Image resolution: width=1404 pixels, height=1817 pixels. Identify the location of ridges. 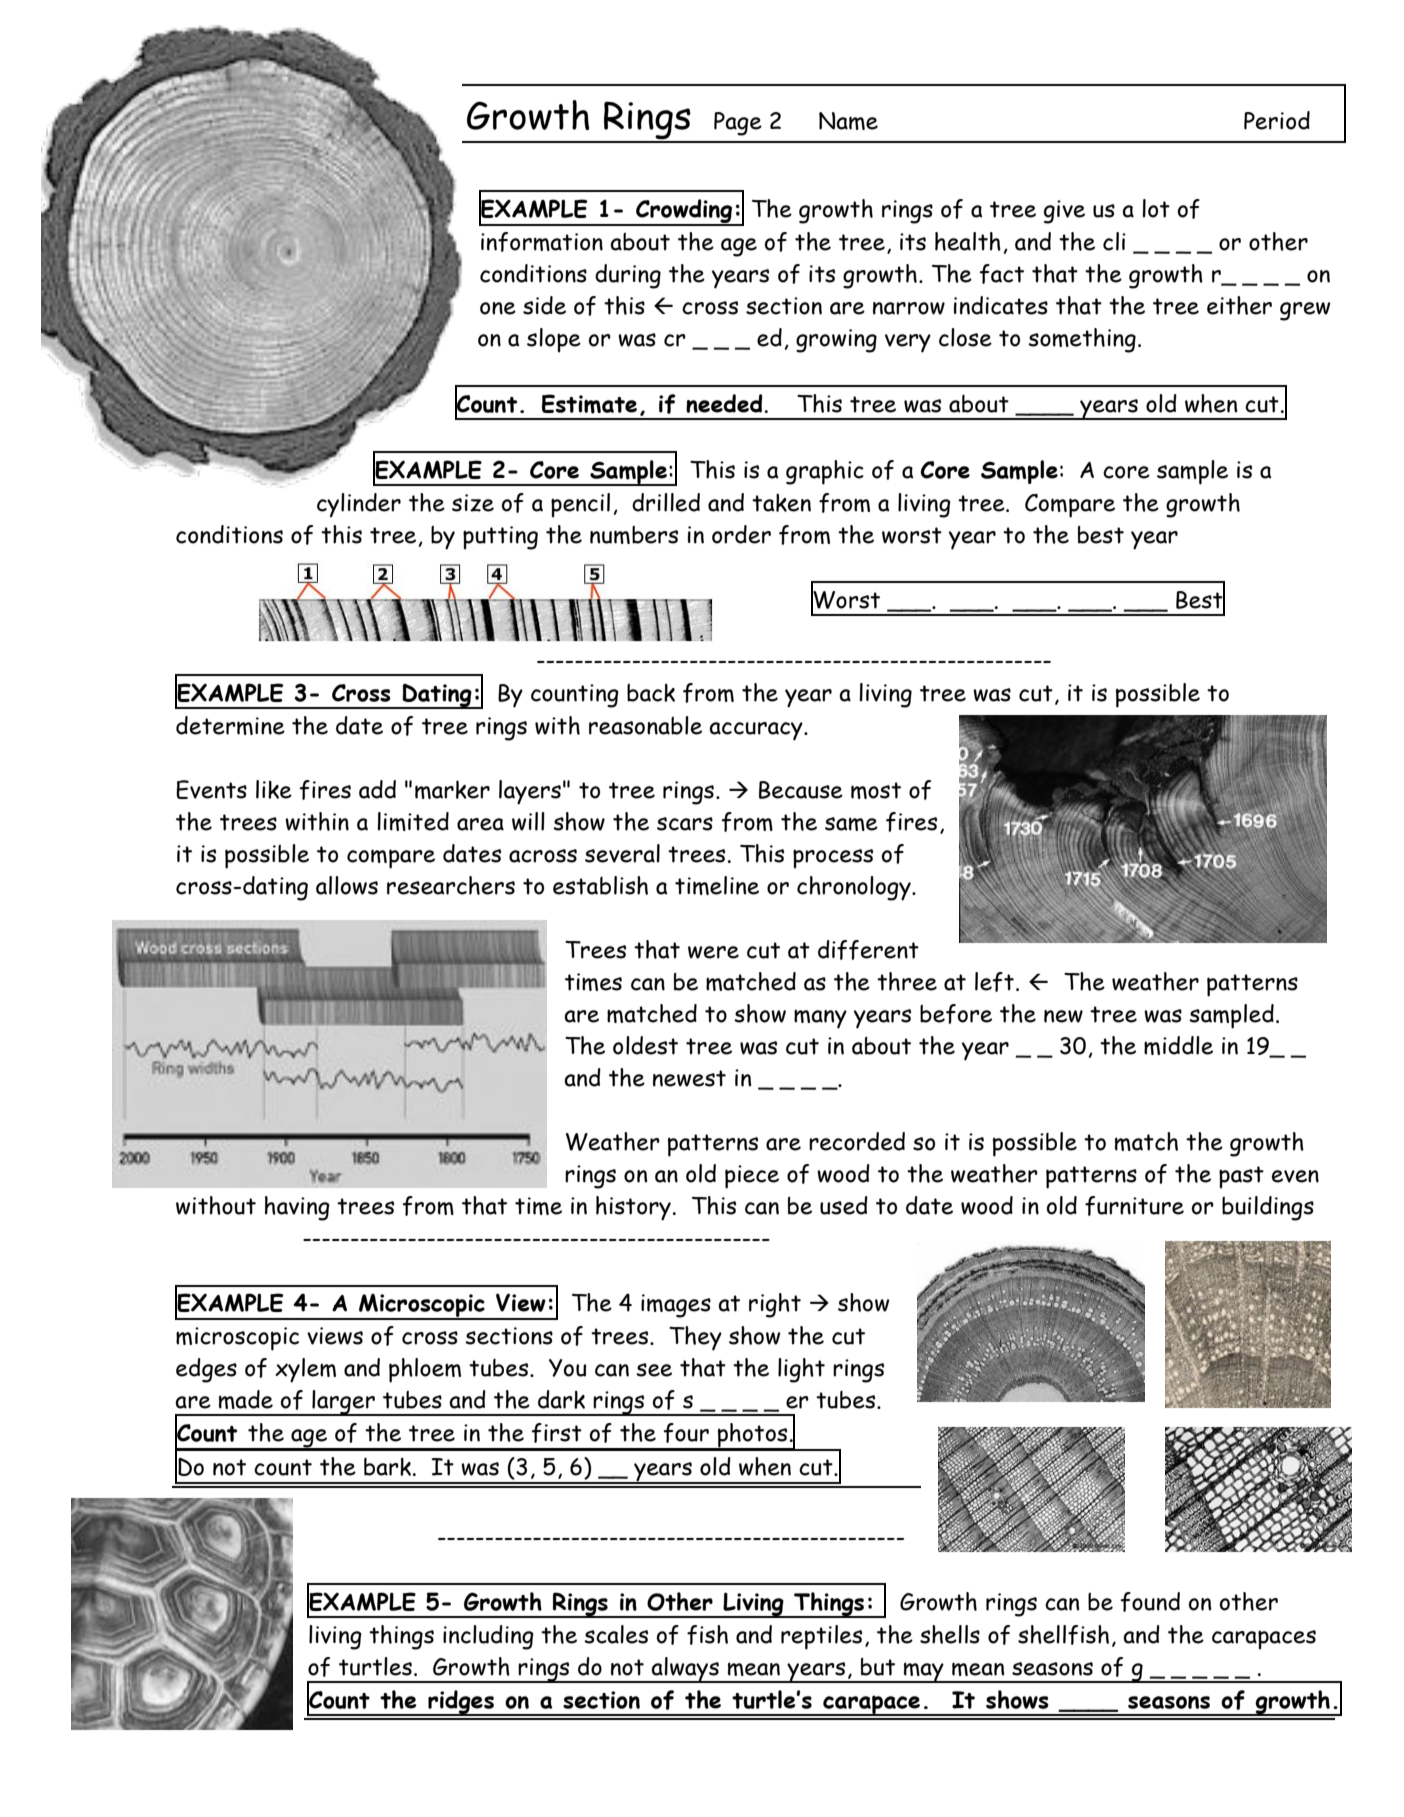
(461, 1703).
